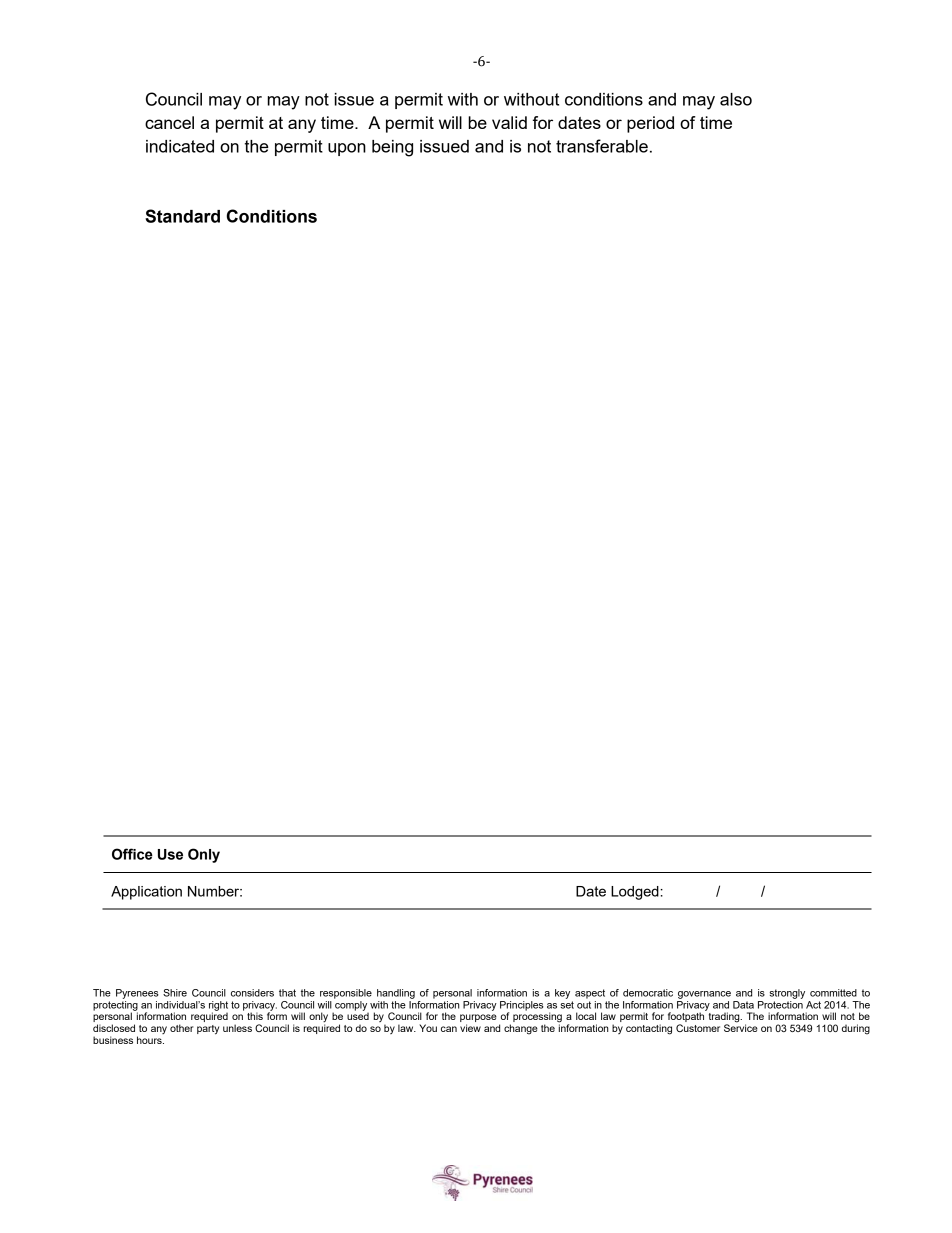 This image has width=952, height=1233. I want to click on Office, so click(132, 854).
